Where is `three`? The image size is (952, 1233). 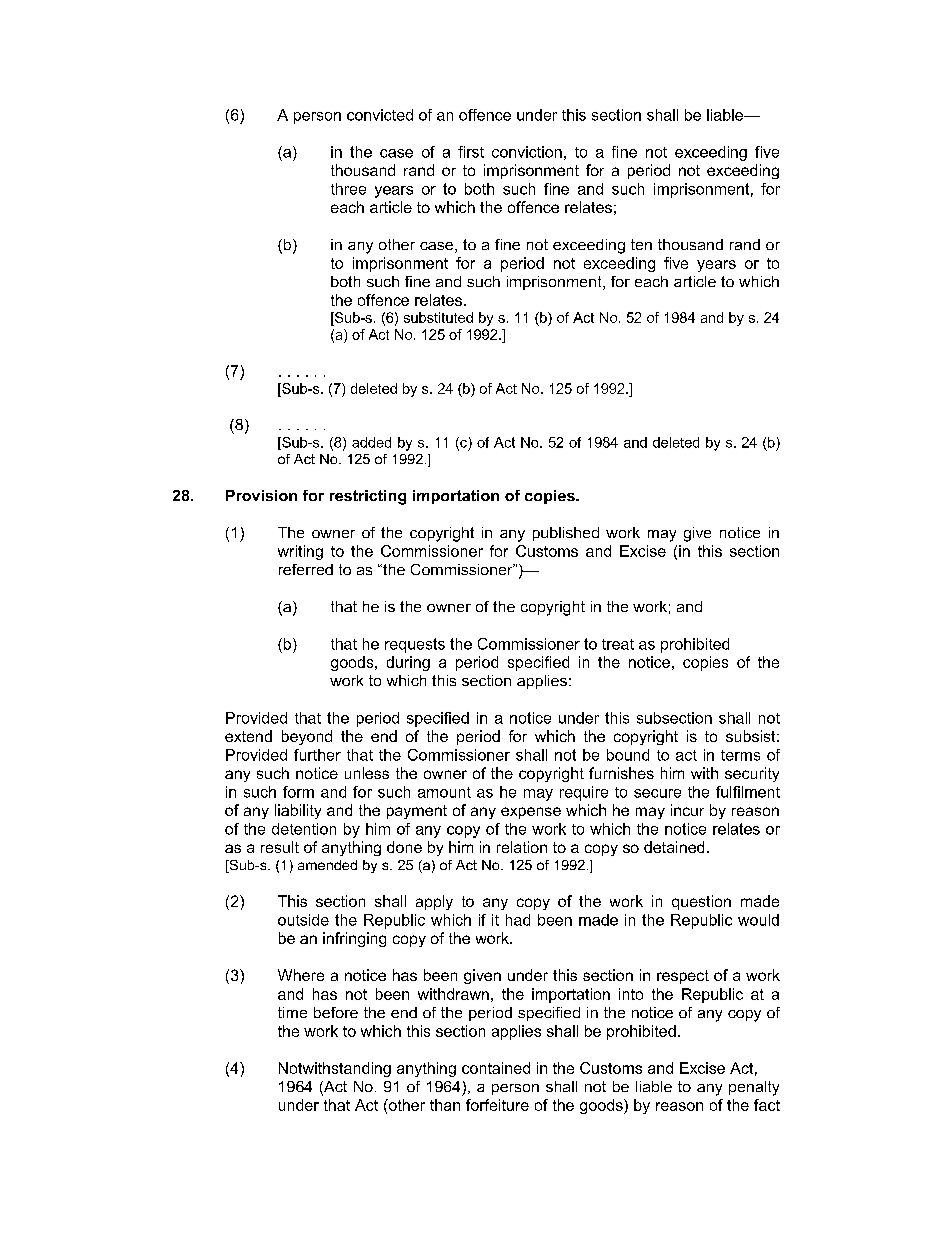
three is located at coordinates (348, 189).
